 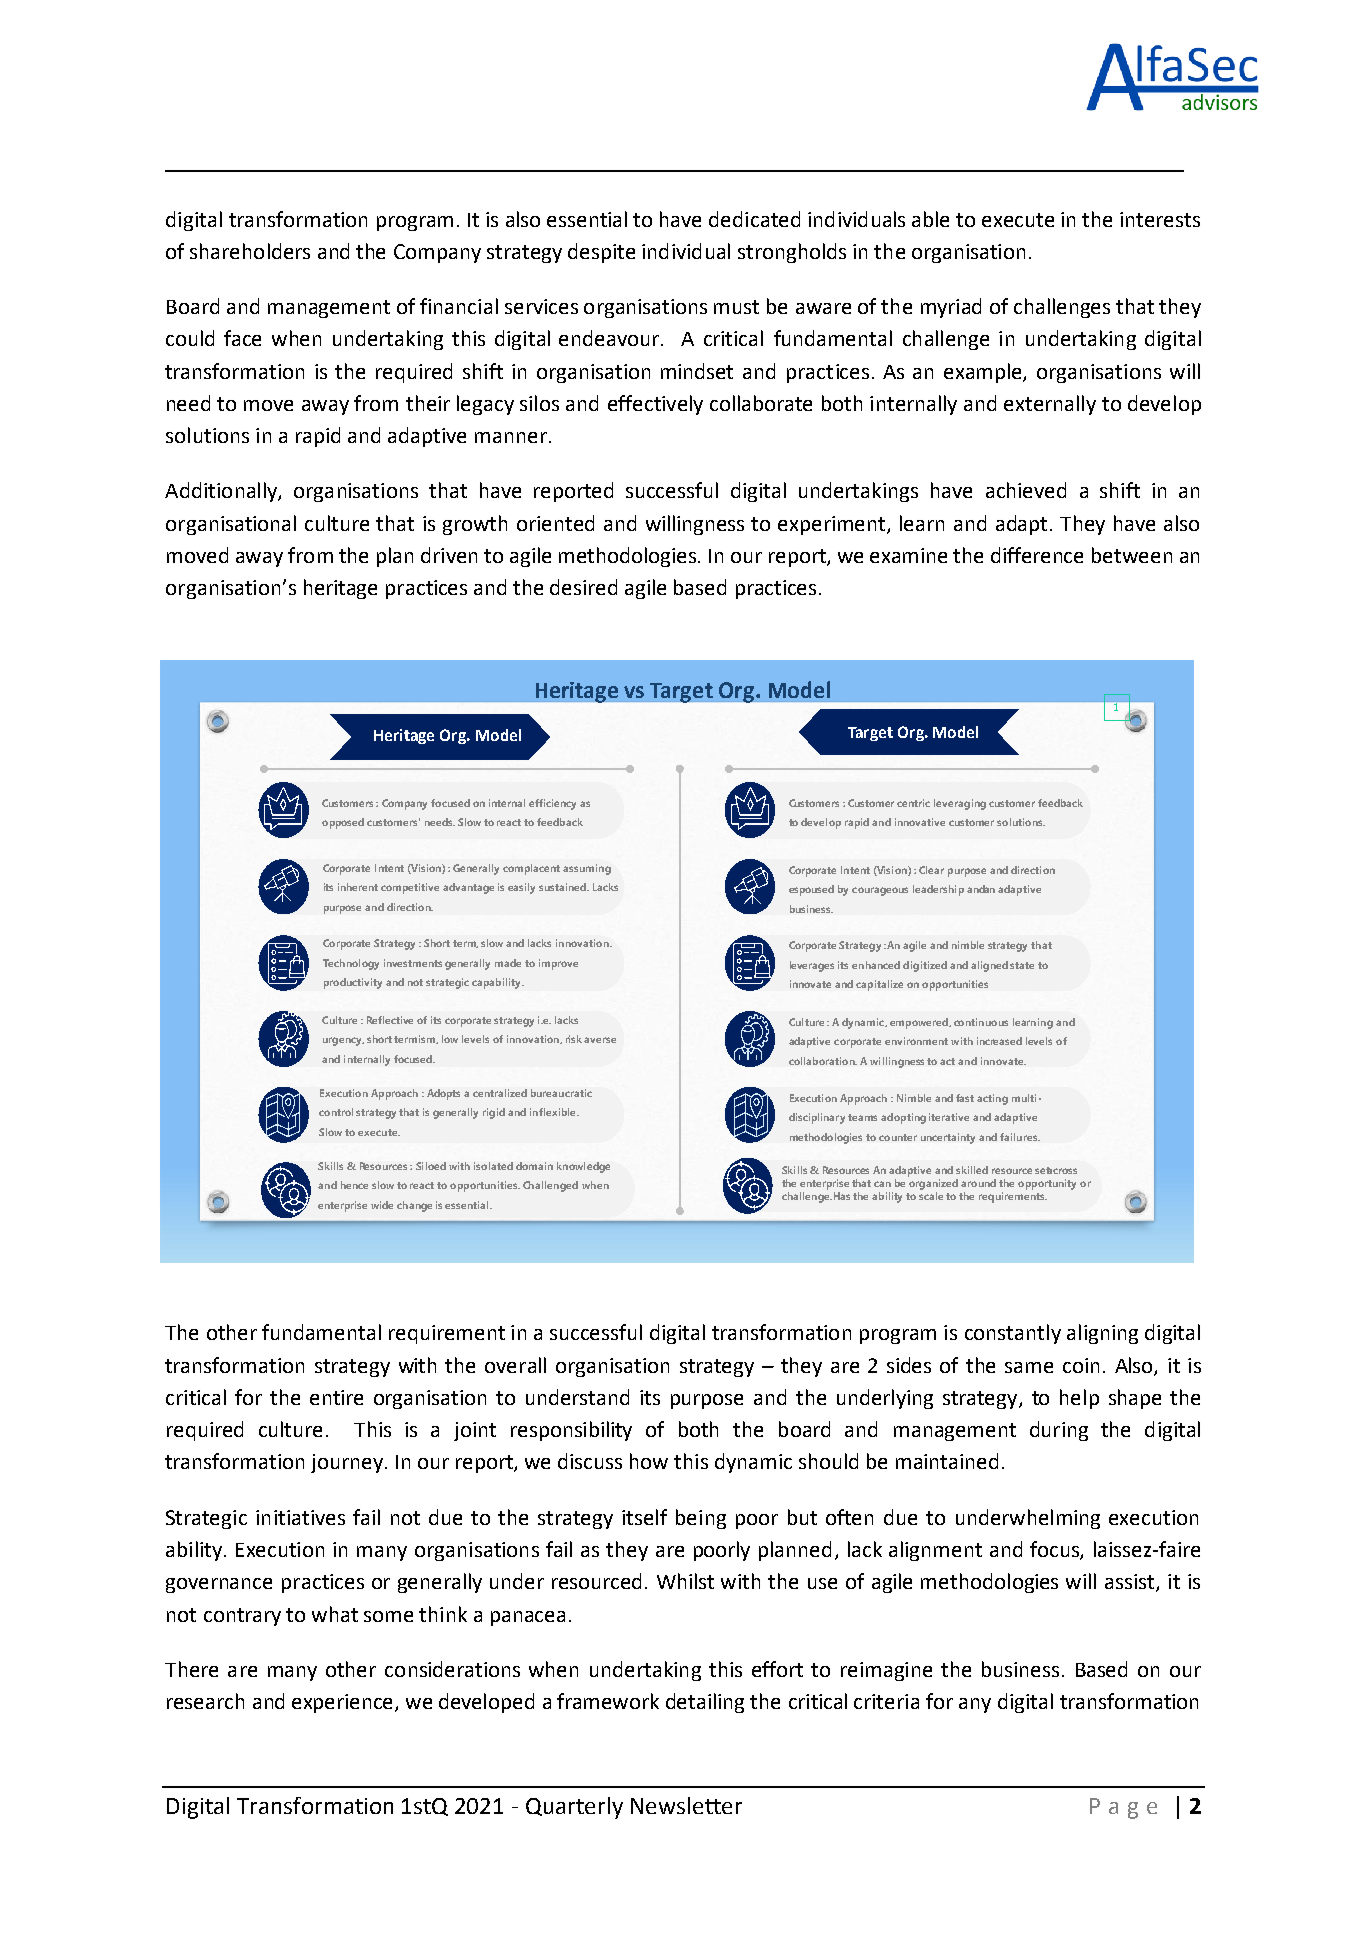 I want to click on execute, so click(x=1018, y=220).
